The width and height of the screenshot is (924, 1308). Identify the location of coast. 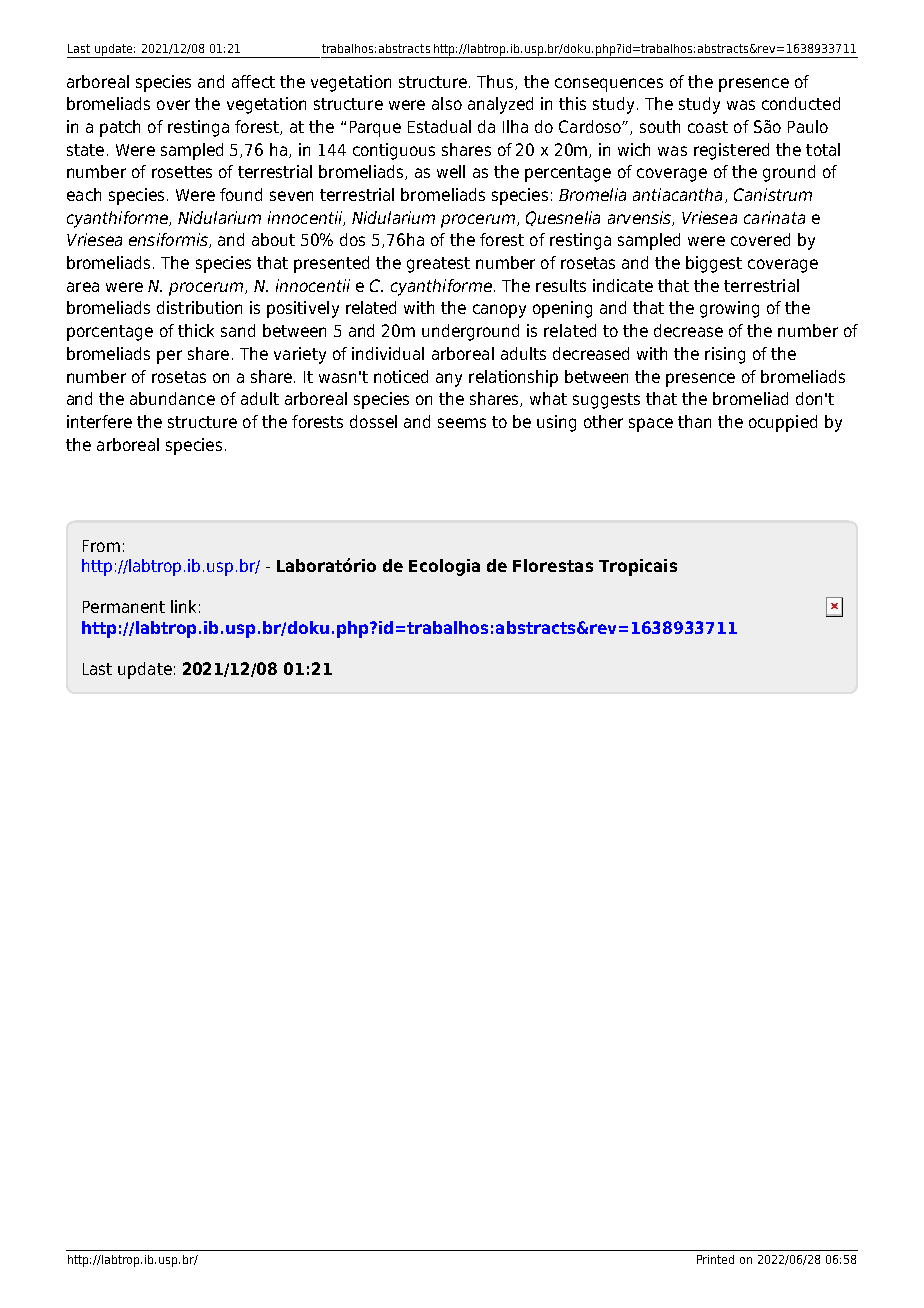
(708, 127).
